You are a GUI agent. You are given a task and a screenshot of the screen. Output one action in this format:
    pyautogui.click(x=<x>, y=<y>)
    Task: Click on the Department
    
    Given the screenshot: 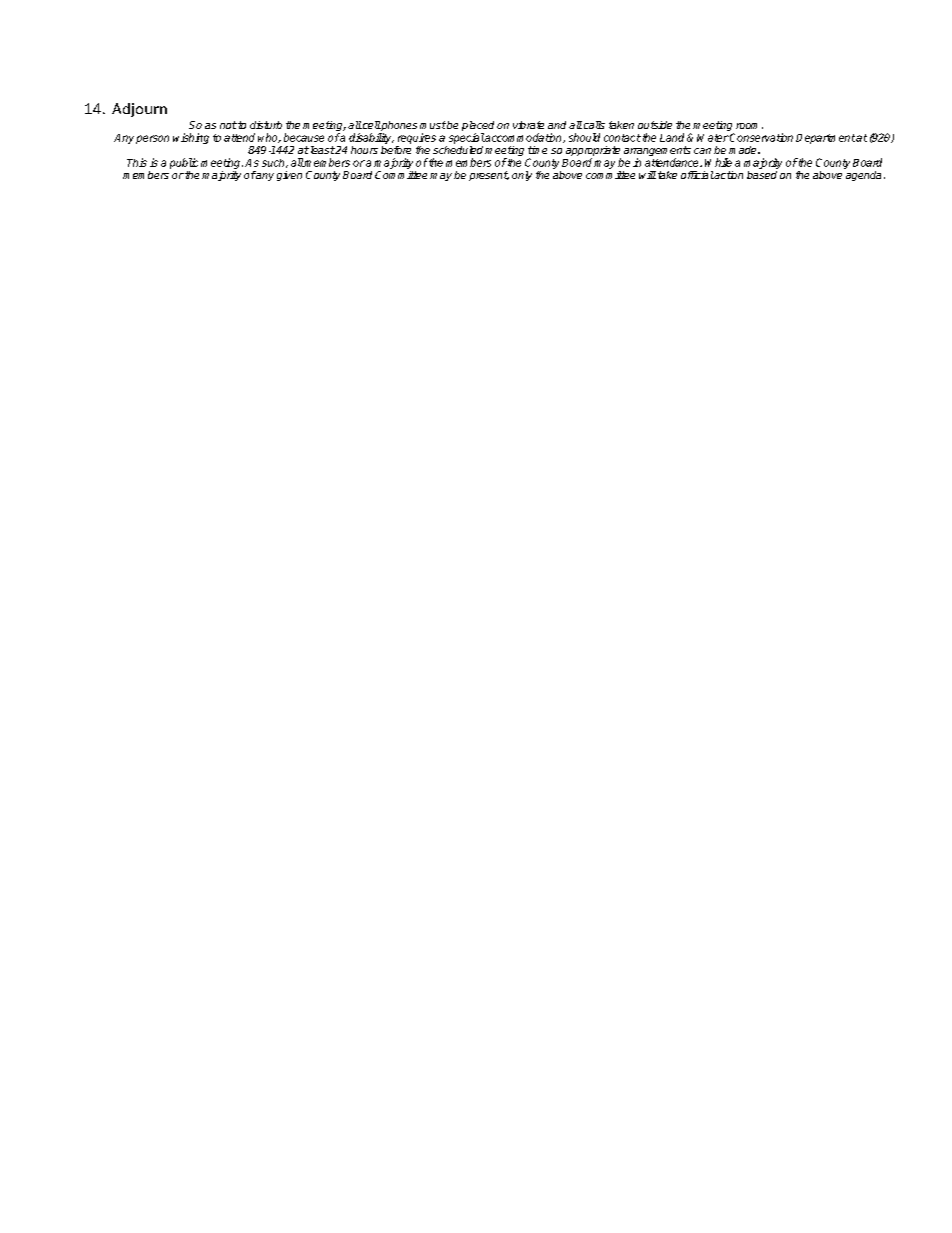 What is the action you would take?
    pyautogui.click(x=825, y=139)
